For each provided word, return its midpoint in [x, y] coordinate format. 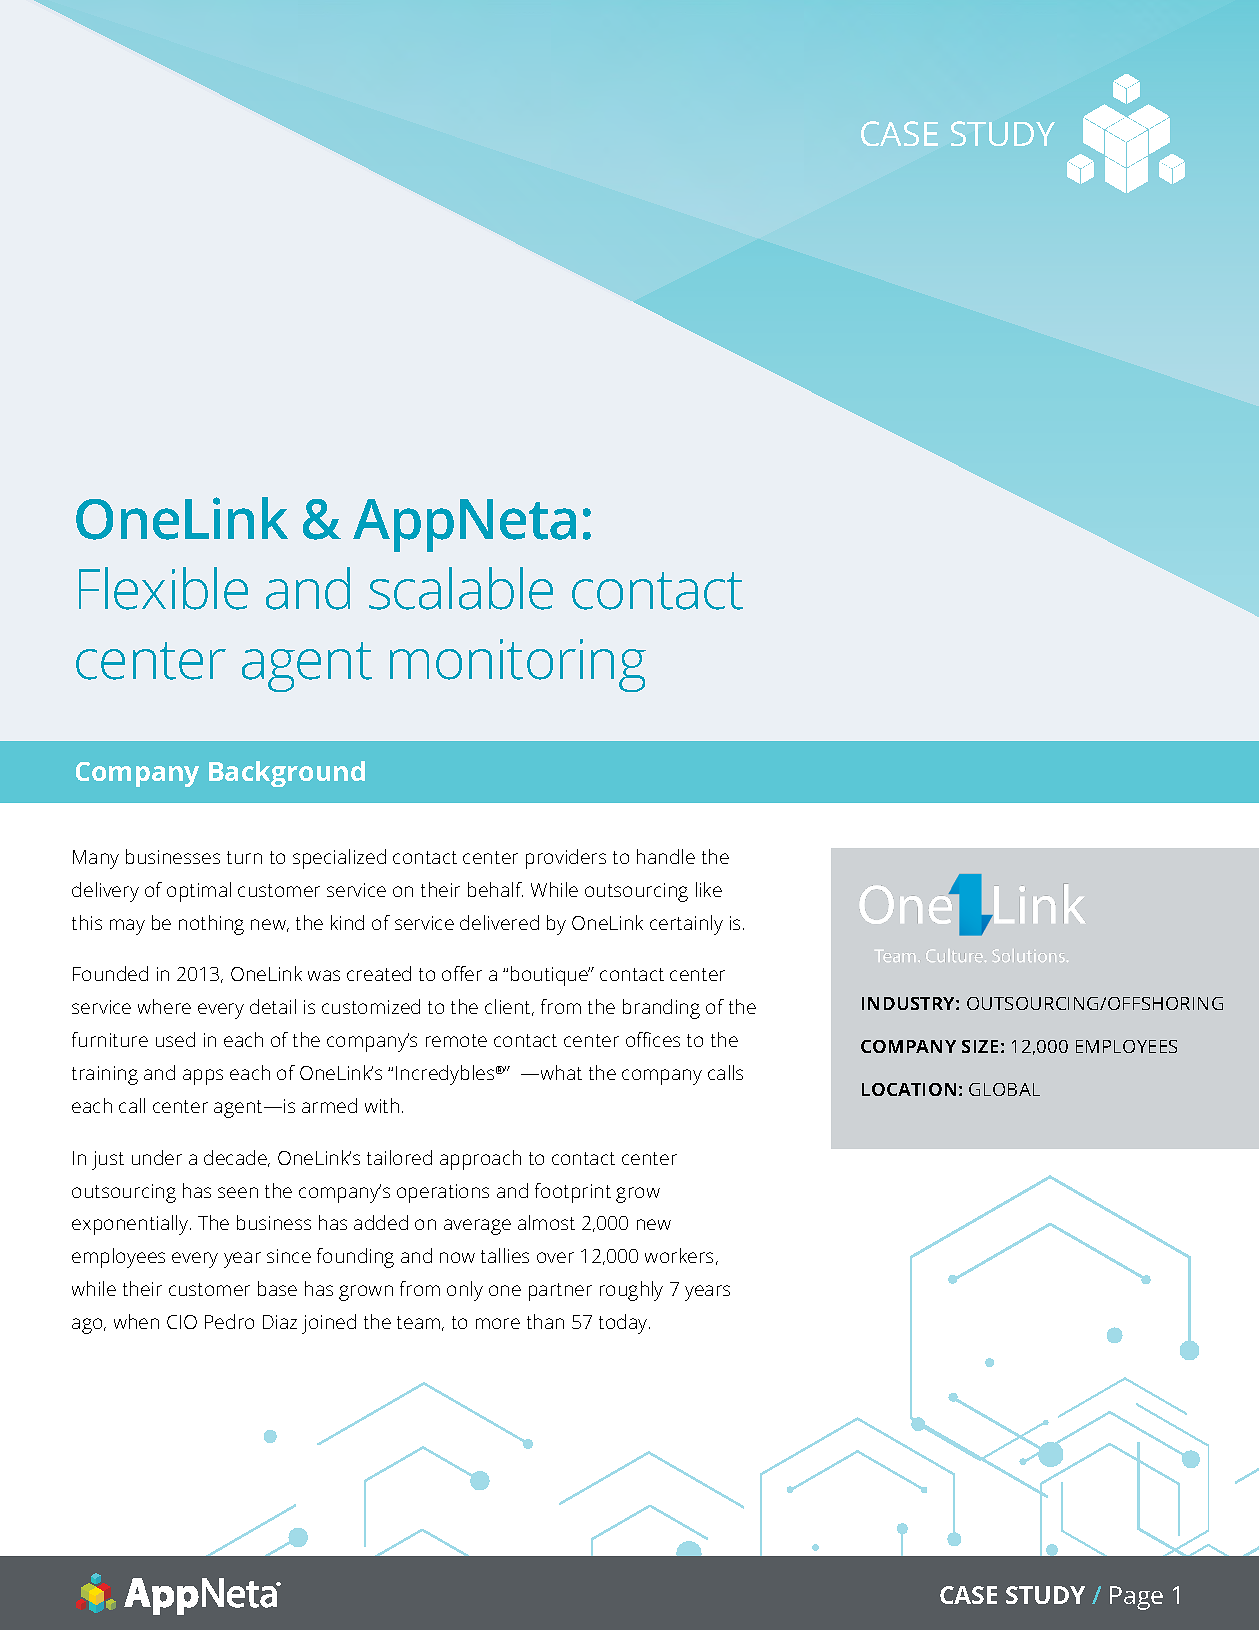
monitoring [518, 665]
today [624, 1324]
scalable [461, 588]
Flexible [163, 588]
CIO [182, 1322]
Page [1136, 1598]
